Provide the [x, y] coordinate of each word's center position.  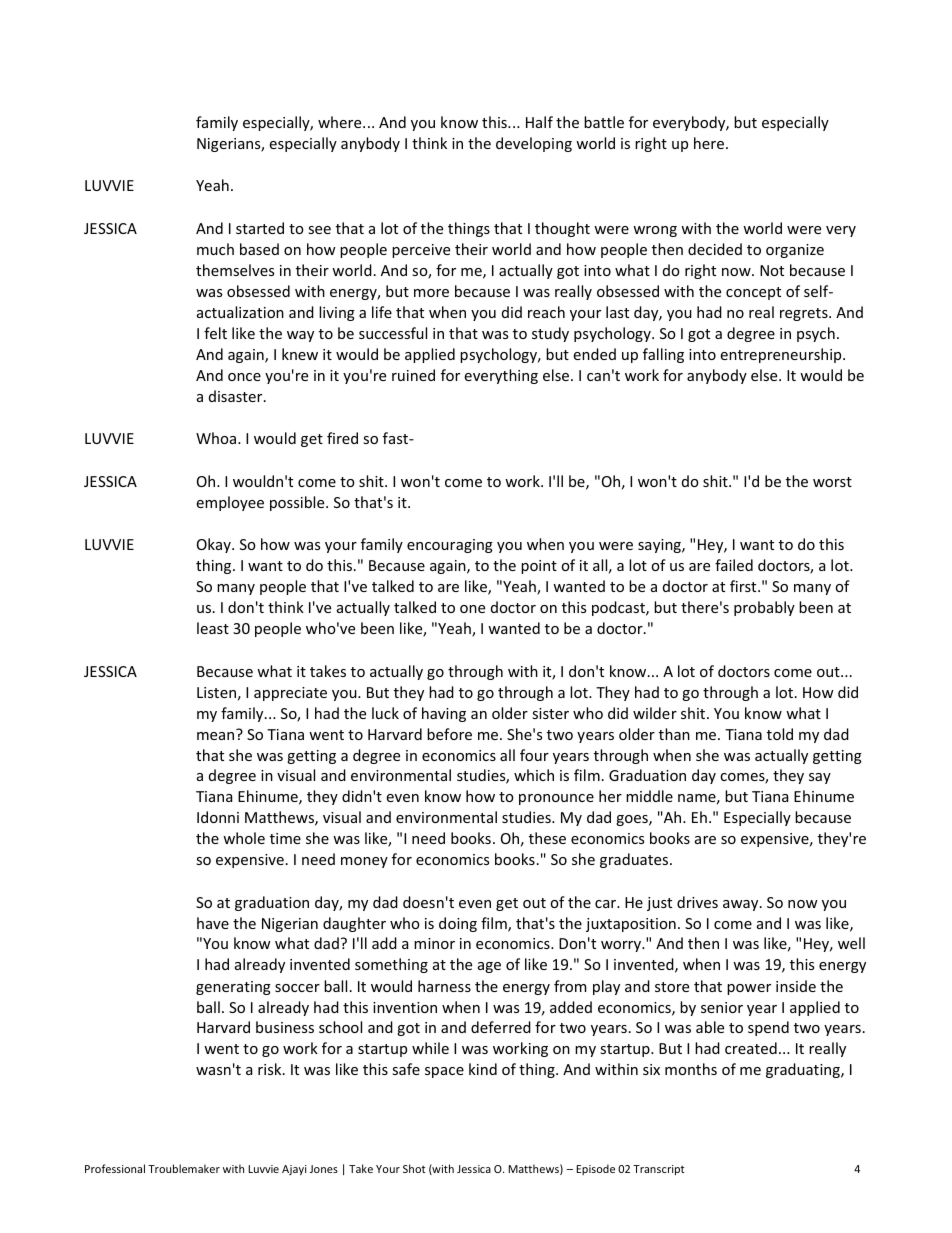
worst [832, 482]
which [534, 775]
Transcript [659, 1170]
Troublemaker [184, 1168]
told [780, 734]
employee [230, 503]
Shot [414, 1168]
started [260, 228]
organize [795, 251]
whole [244, 838]
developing [534, 144]
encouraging [450, 546]
